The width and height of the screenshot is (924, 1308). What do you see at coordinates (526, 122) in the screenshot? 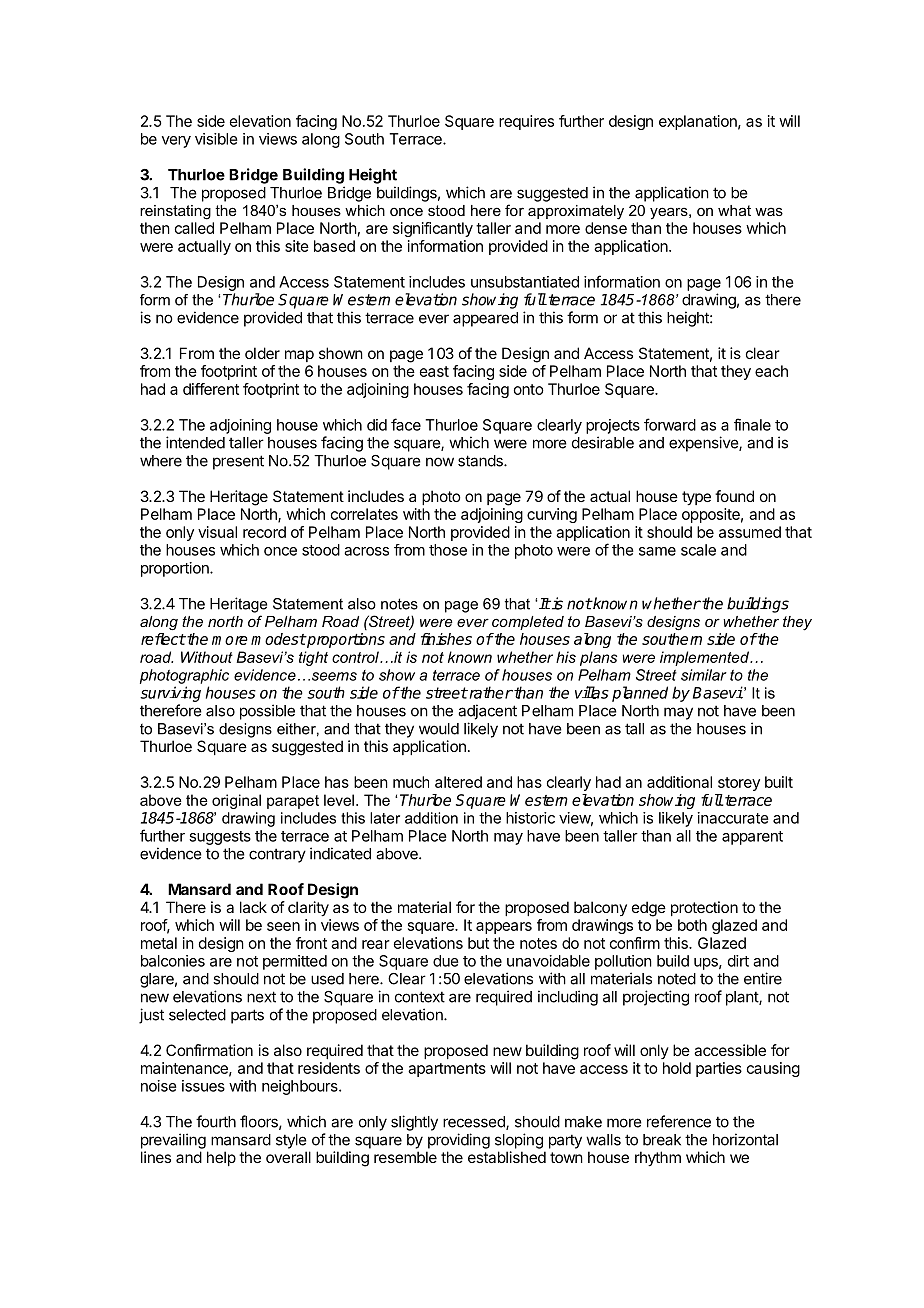
I see `requires` at bounding box center [526, 122].
